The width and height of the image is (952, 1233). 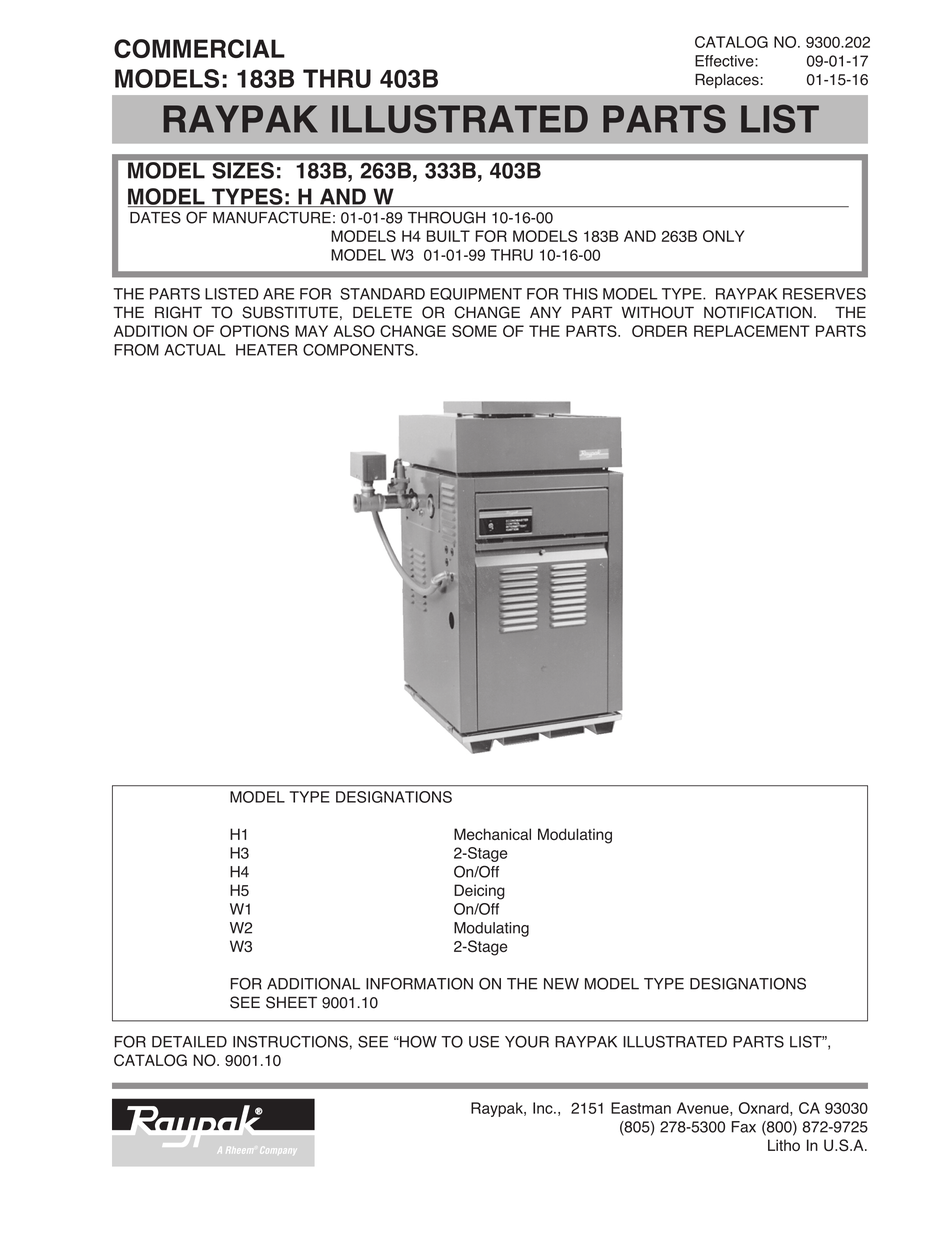 What do you see at coordinates (727, 81) in the image?
I see `Replaces` at bounding box center [727, 81].
